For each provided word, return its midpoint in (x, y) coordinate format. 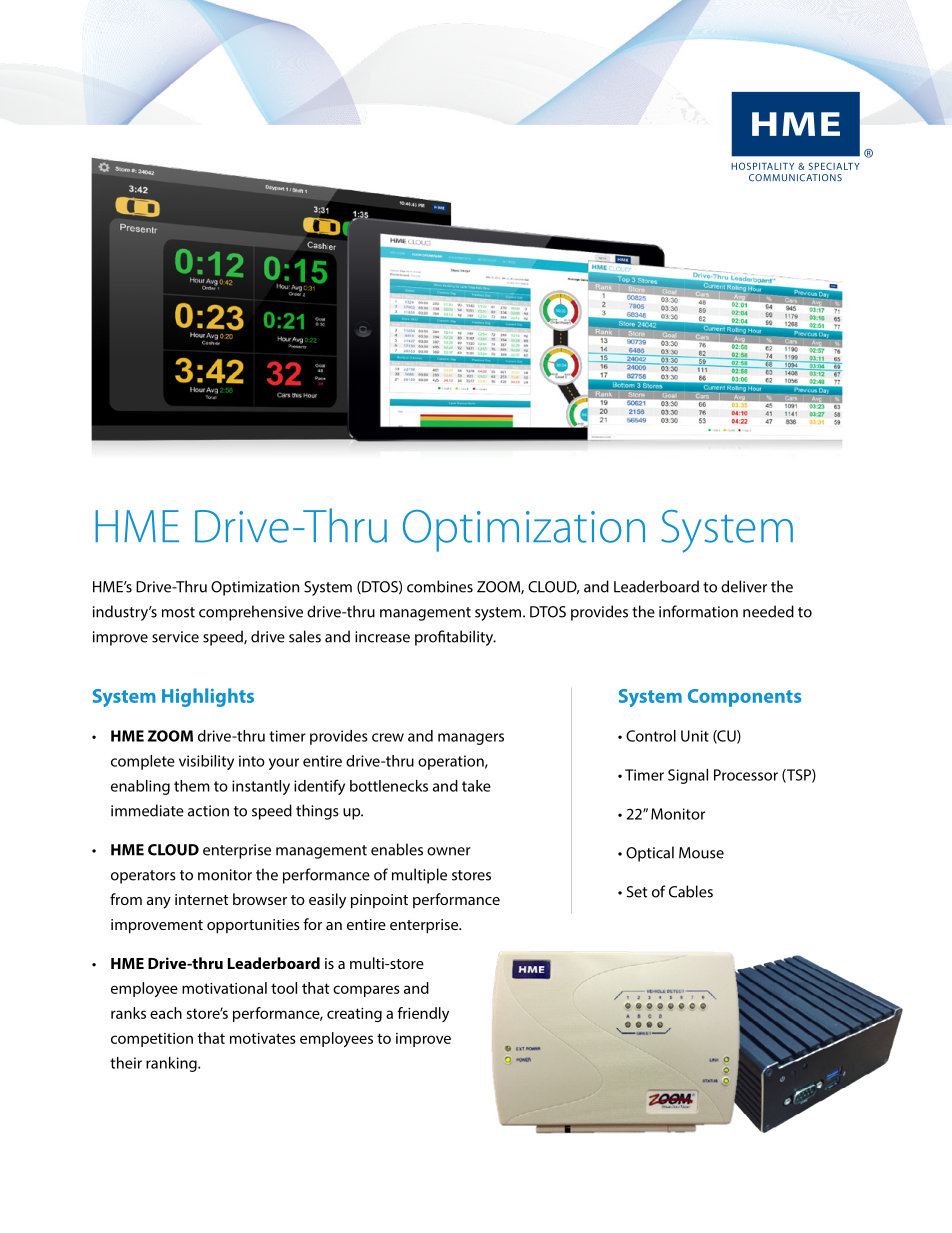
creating (354, 1015)
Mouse (701, 853)
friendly (423, 1014)
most (178, 612)
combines (440, 586)
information (698, 611)
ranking (172, 1064)
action (208, 811)
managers (471, 739)
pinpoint (379, 901)
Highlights (208, 697)
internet (202, 899)
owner (449, 851)
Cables (691, 891)
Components (744, 698)
